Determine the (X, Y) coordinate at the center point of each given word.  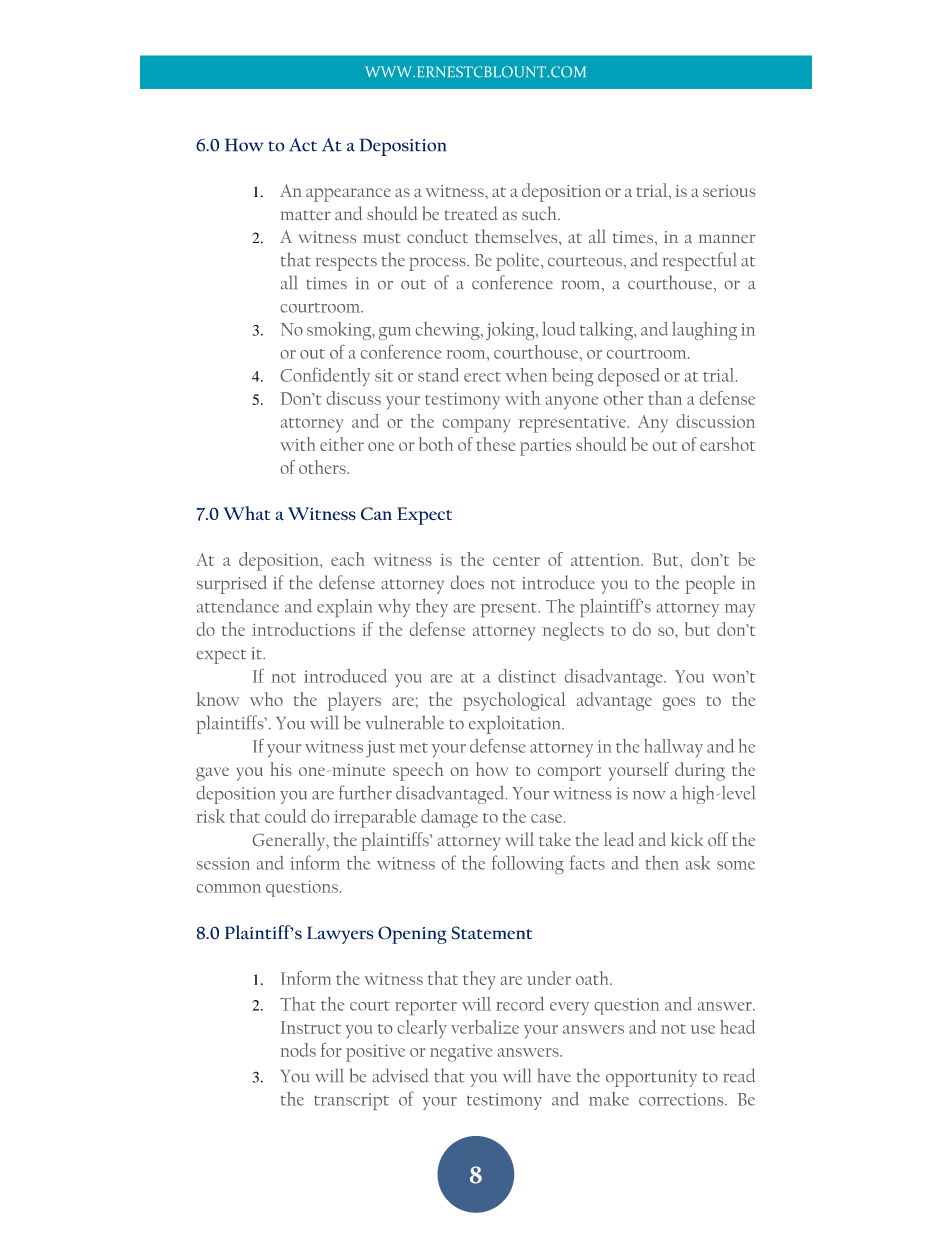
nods (298, 1050)
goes (679, 704)
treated (471, 213)
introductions (303, 629)
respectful (699, 261)
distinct (527, 676)
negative (461, 1053)
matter (306, 215)
